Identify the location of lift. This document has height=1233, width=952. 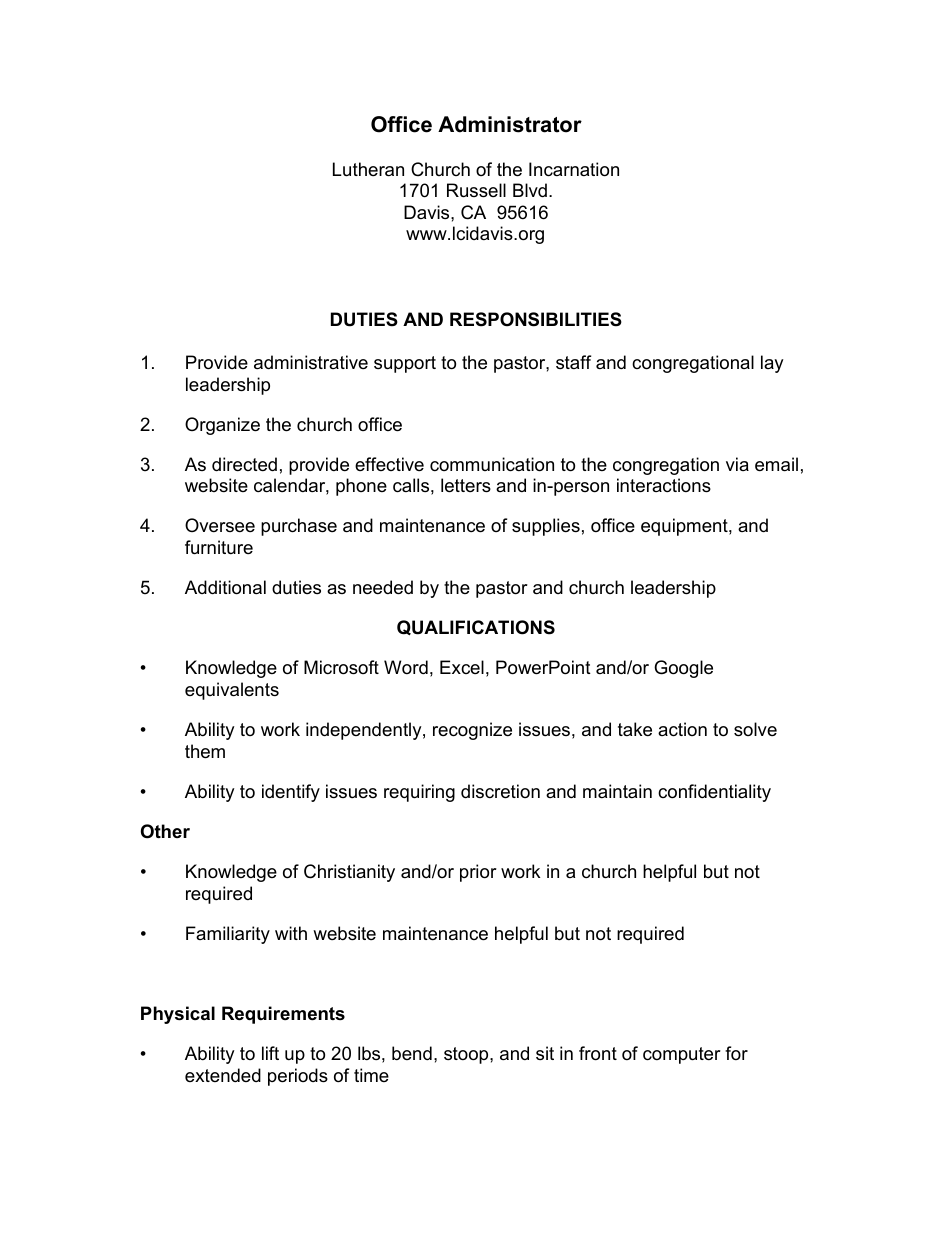
(270, 1053).
